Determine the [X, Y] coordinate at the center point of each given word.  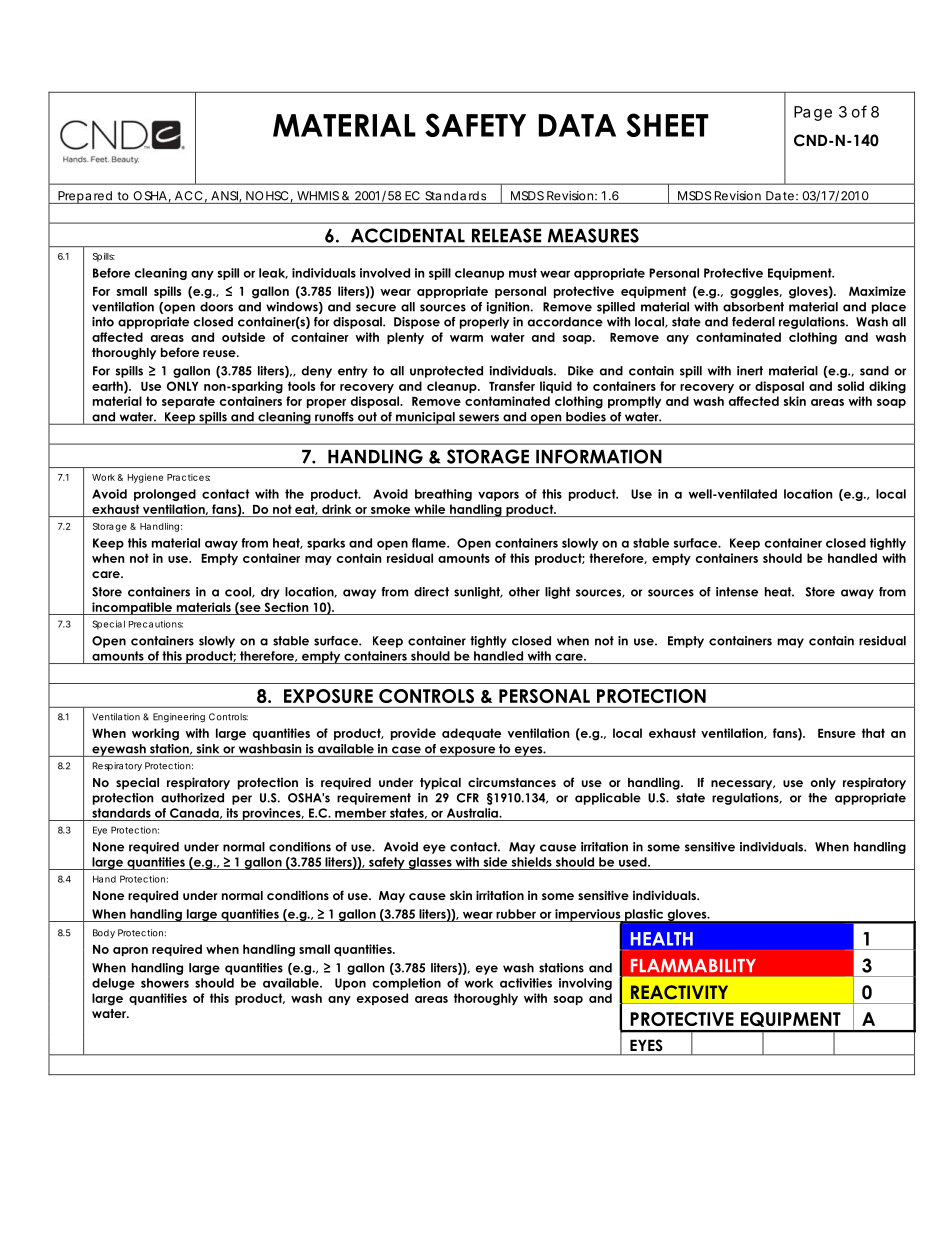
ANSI [225, 197]
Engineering [179, 718]
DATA [577, 125]
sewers [479, 419]
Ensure [837, 733]
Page [813, 113]
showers [165, 983]
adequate [471, 734]
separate [188, 402]
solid [851, 386]
